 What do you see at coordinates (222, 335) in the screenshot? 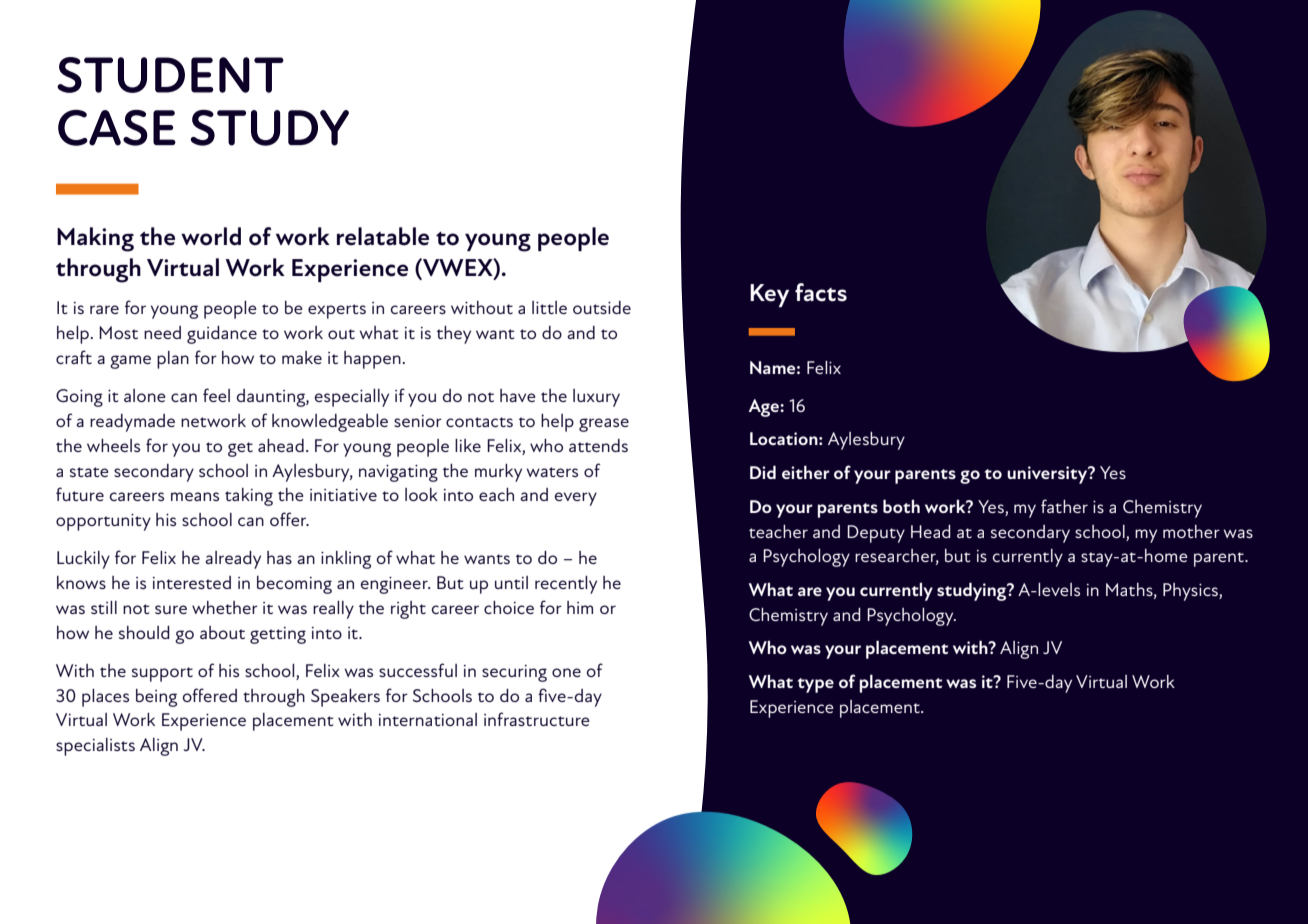
I see `guidance` at bounding box center [222, 335].
